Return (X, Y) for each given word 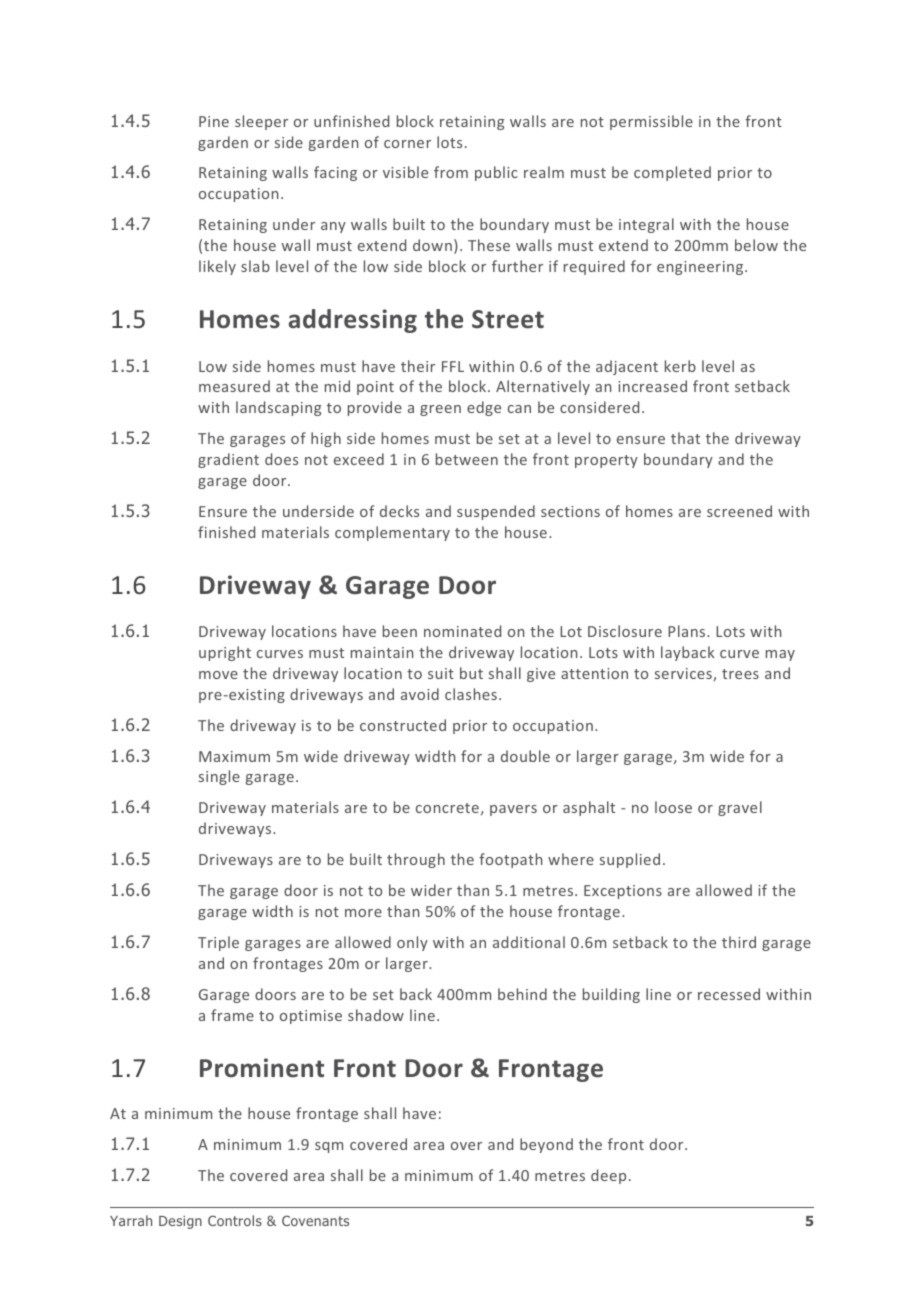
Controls (235, 1220)
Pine (214, 121)
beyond (546, 1145)
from (451, 172)
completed (672, 173)
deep (608, 1176)
